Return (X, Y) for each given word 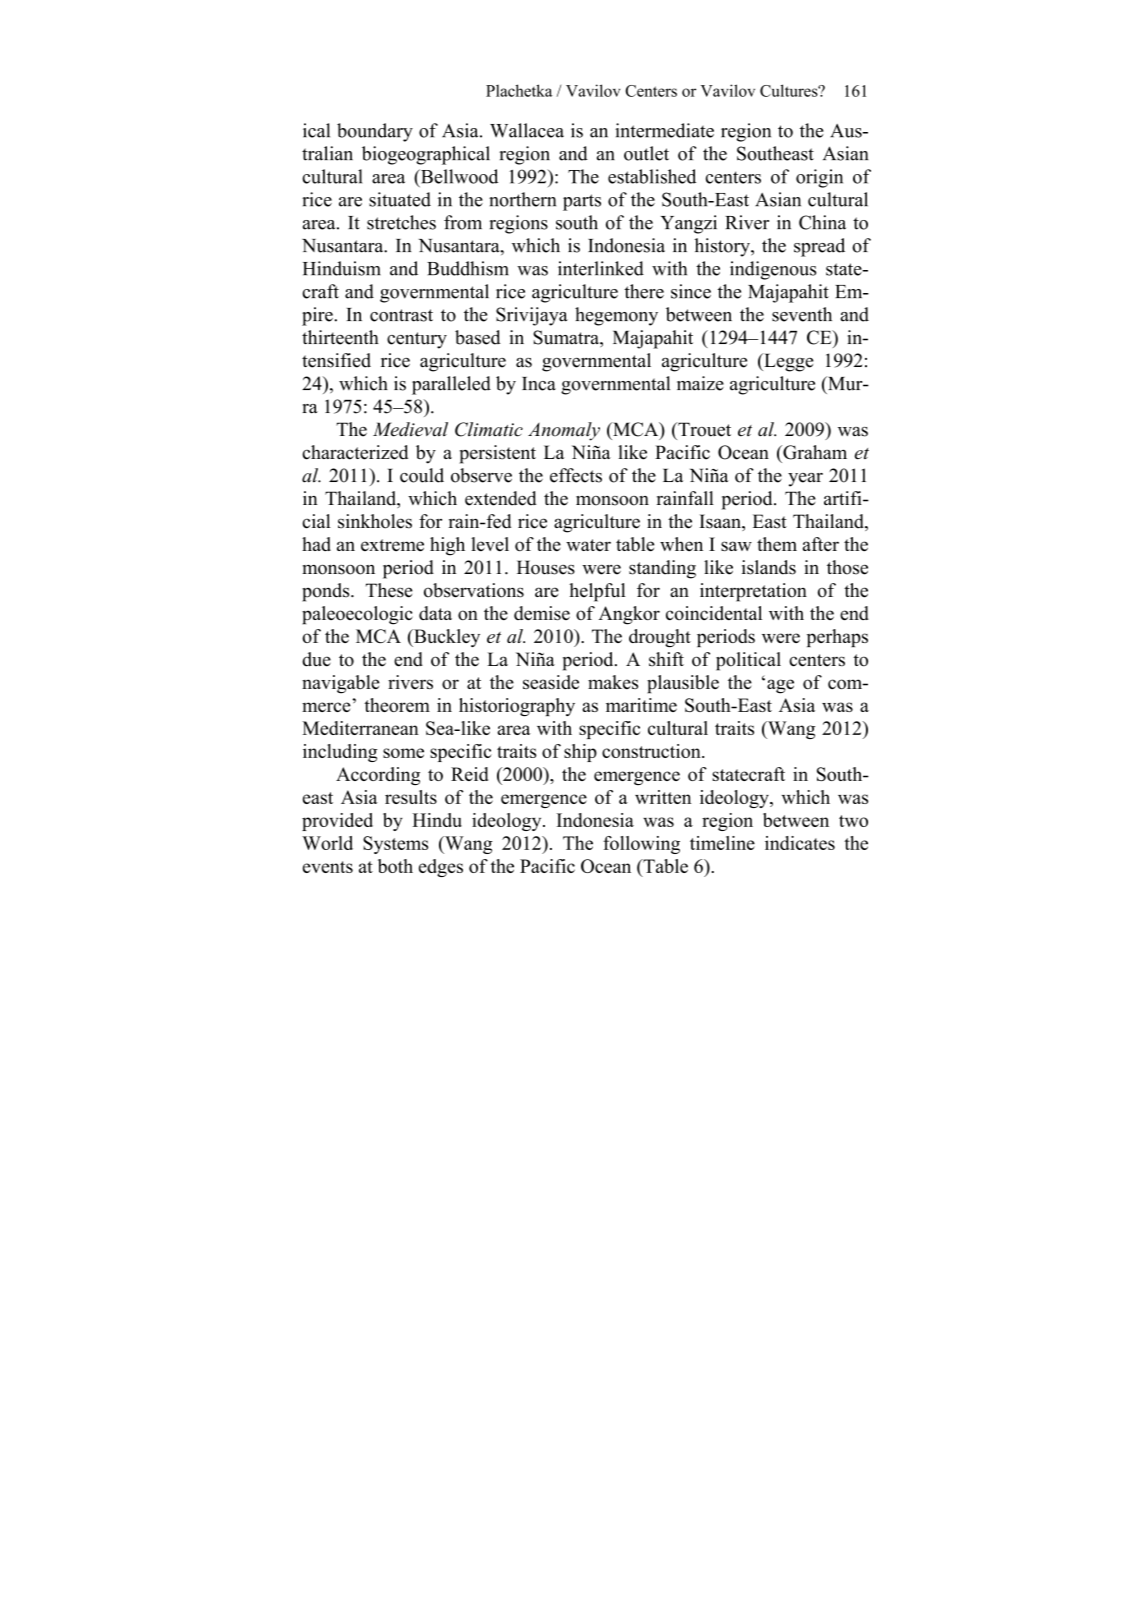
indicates (800, 843)
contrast (401, 315)
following (641, 845)
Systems (395, 845)
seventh (802, 314)
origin (819, 178)
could (422, 475)
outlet (646, 153)
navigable (341, 684)
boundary (375, 132)
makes (613, 682)
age (780, 686)
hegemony (616, 316)
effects (576, 475)
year (805, 480)
